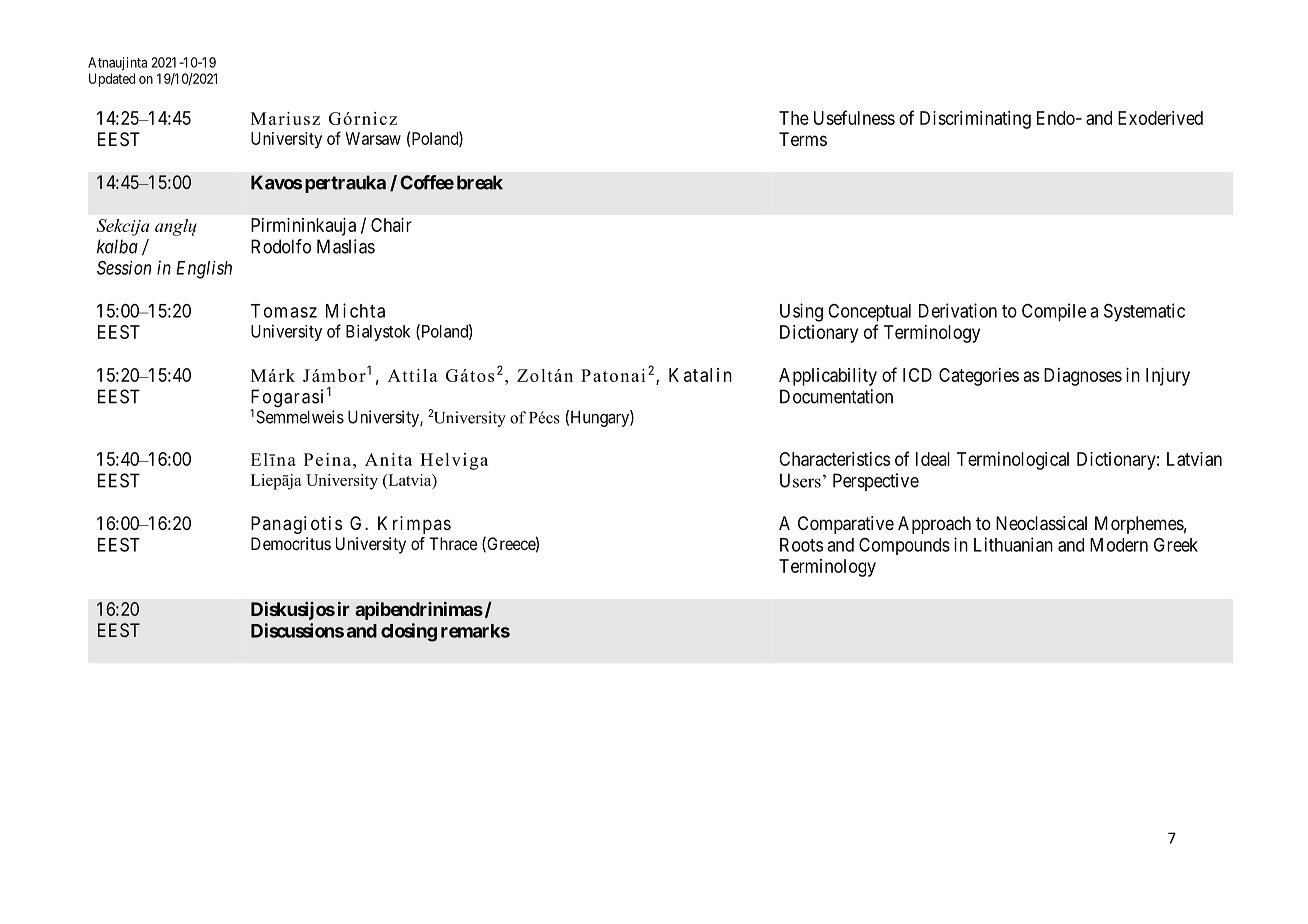  What do you see at coordinates (284, 311) in the image?
I see `Tomasz` at bounding box center [284, 311].
